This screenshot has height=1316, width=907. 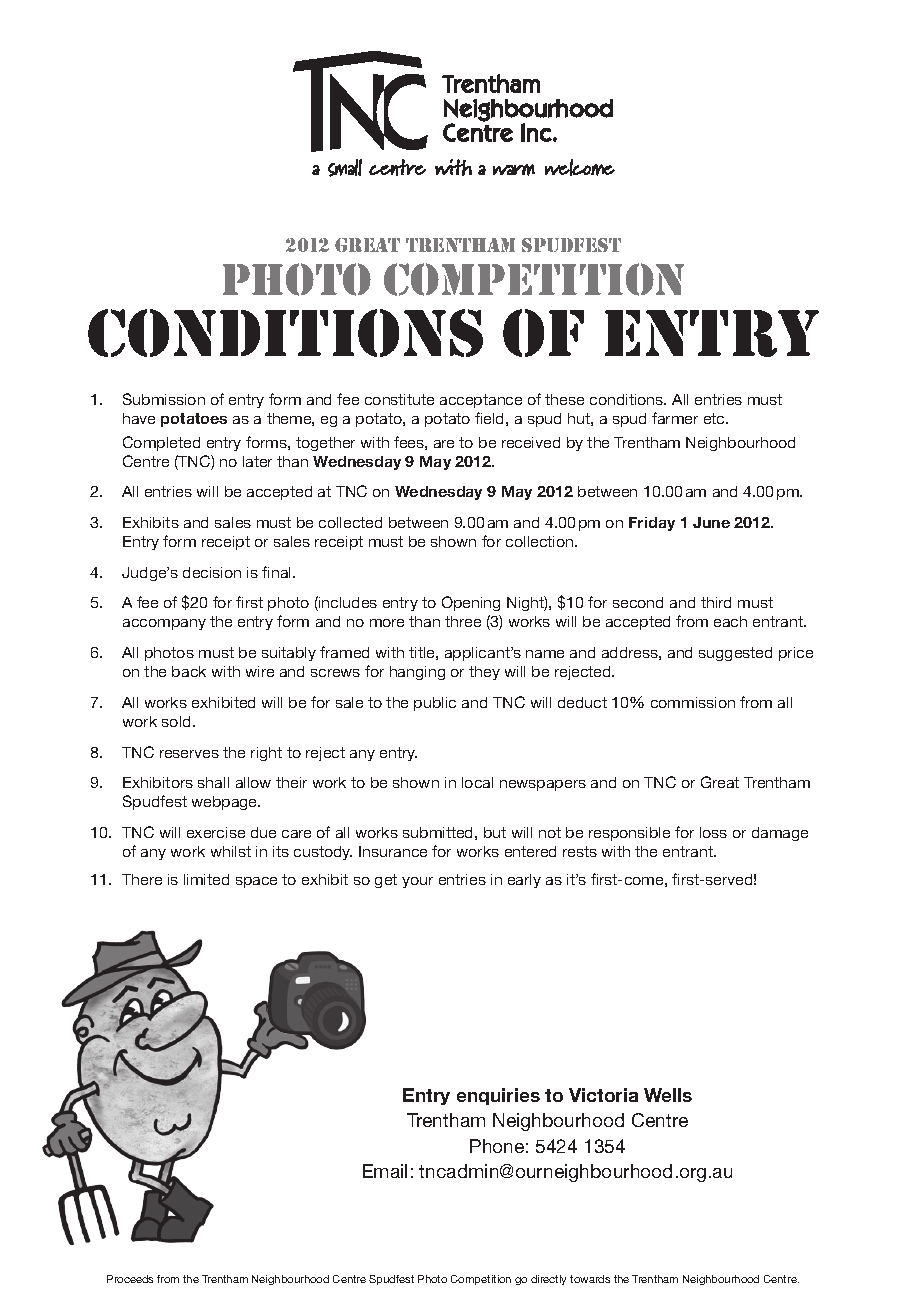 I want to click on space, so click(x=256, y=882).
